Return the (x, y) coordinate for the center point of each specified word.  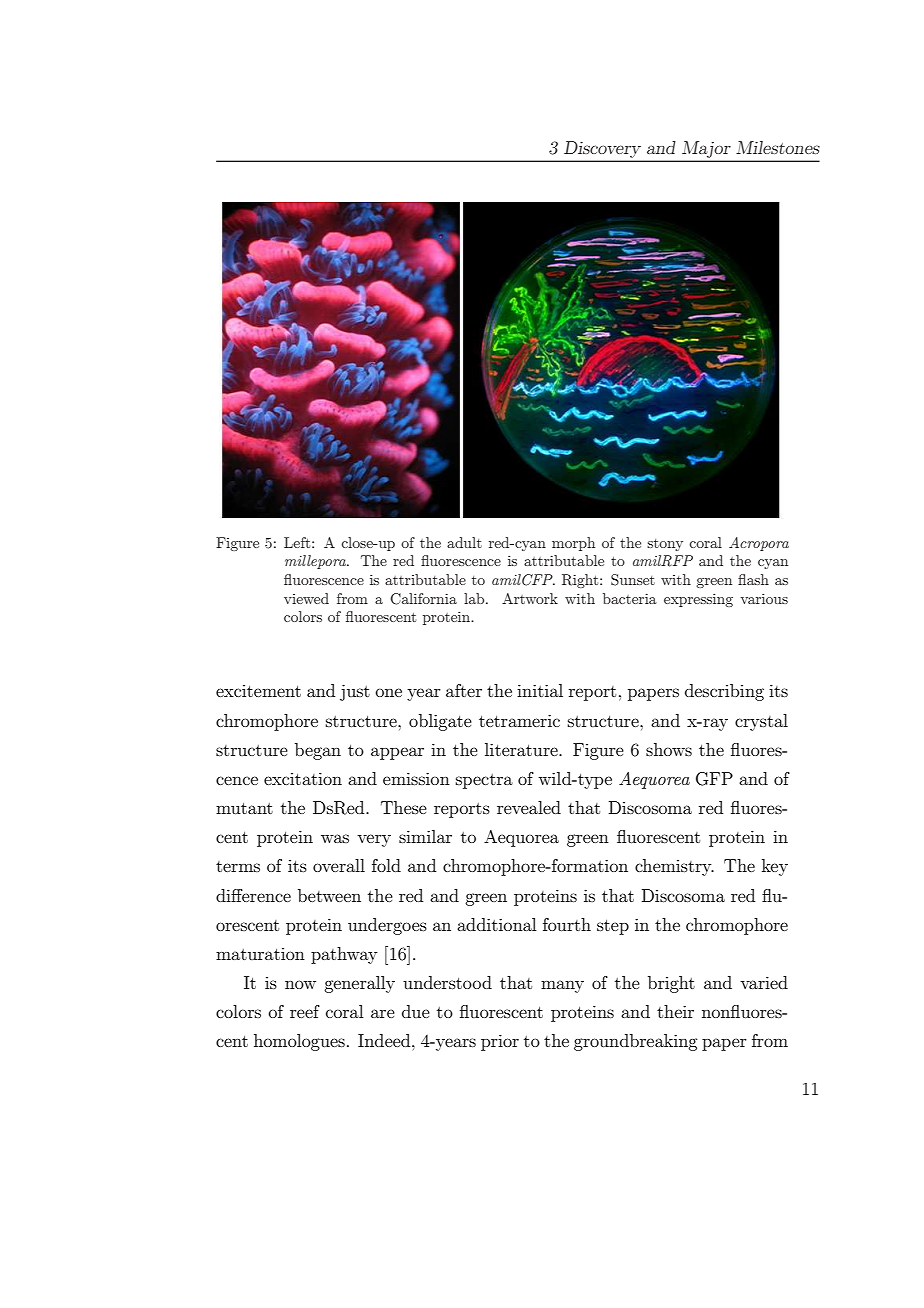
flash (753, 579)
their (675, 1011)
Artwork (530, 598)
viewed (306, 598)
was (335, 838)
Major (706, 149)
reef (305, 1011)
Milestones (778, 147)
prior (500, 1042)
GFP (714, 779)
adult (464, 542)
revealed (529, 807)
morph (573, 544)
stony (665, 545)
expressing (698, 600)
